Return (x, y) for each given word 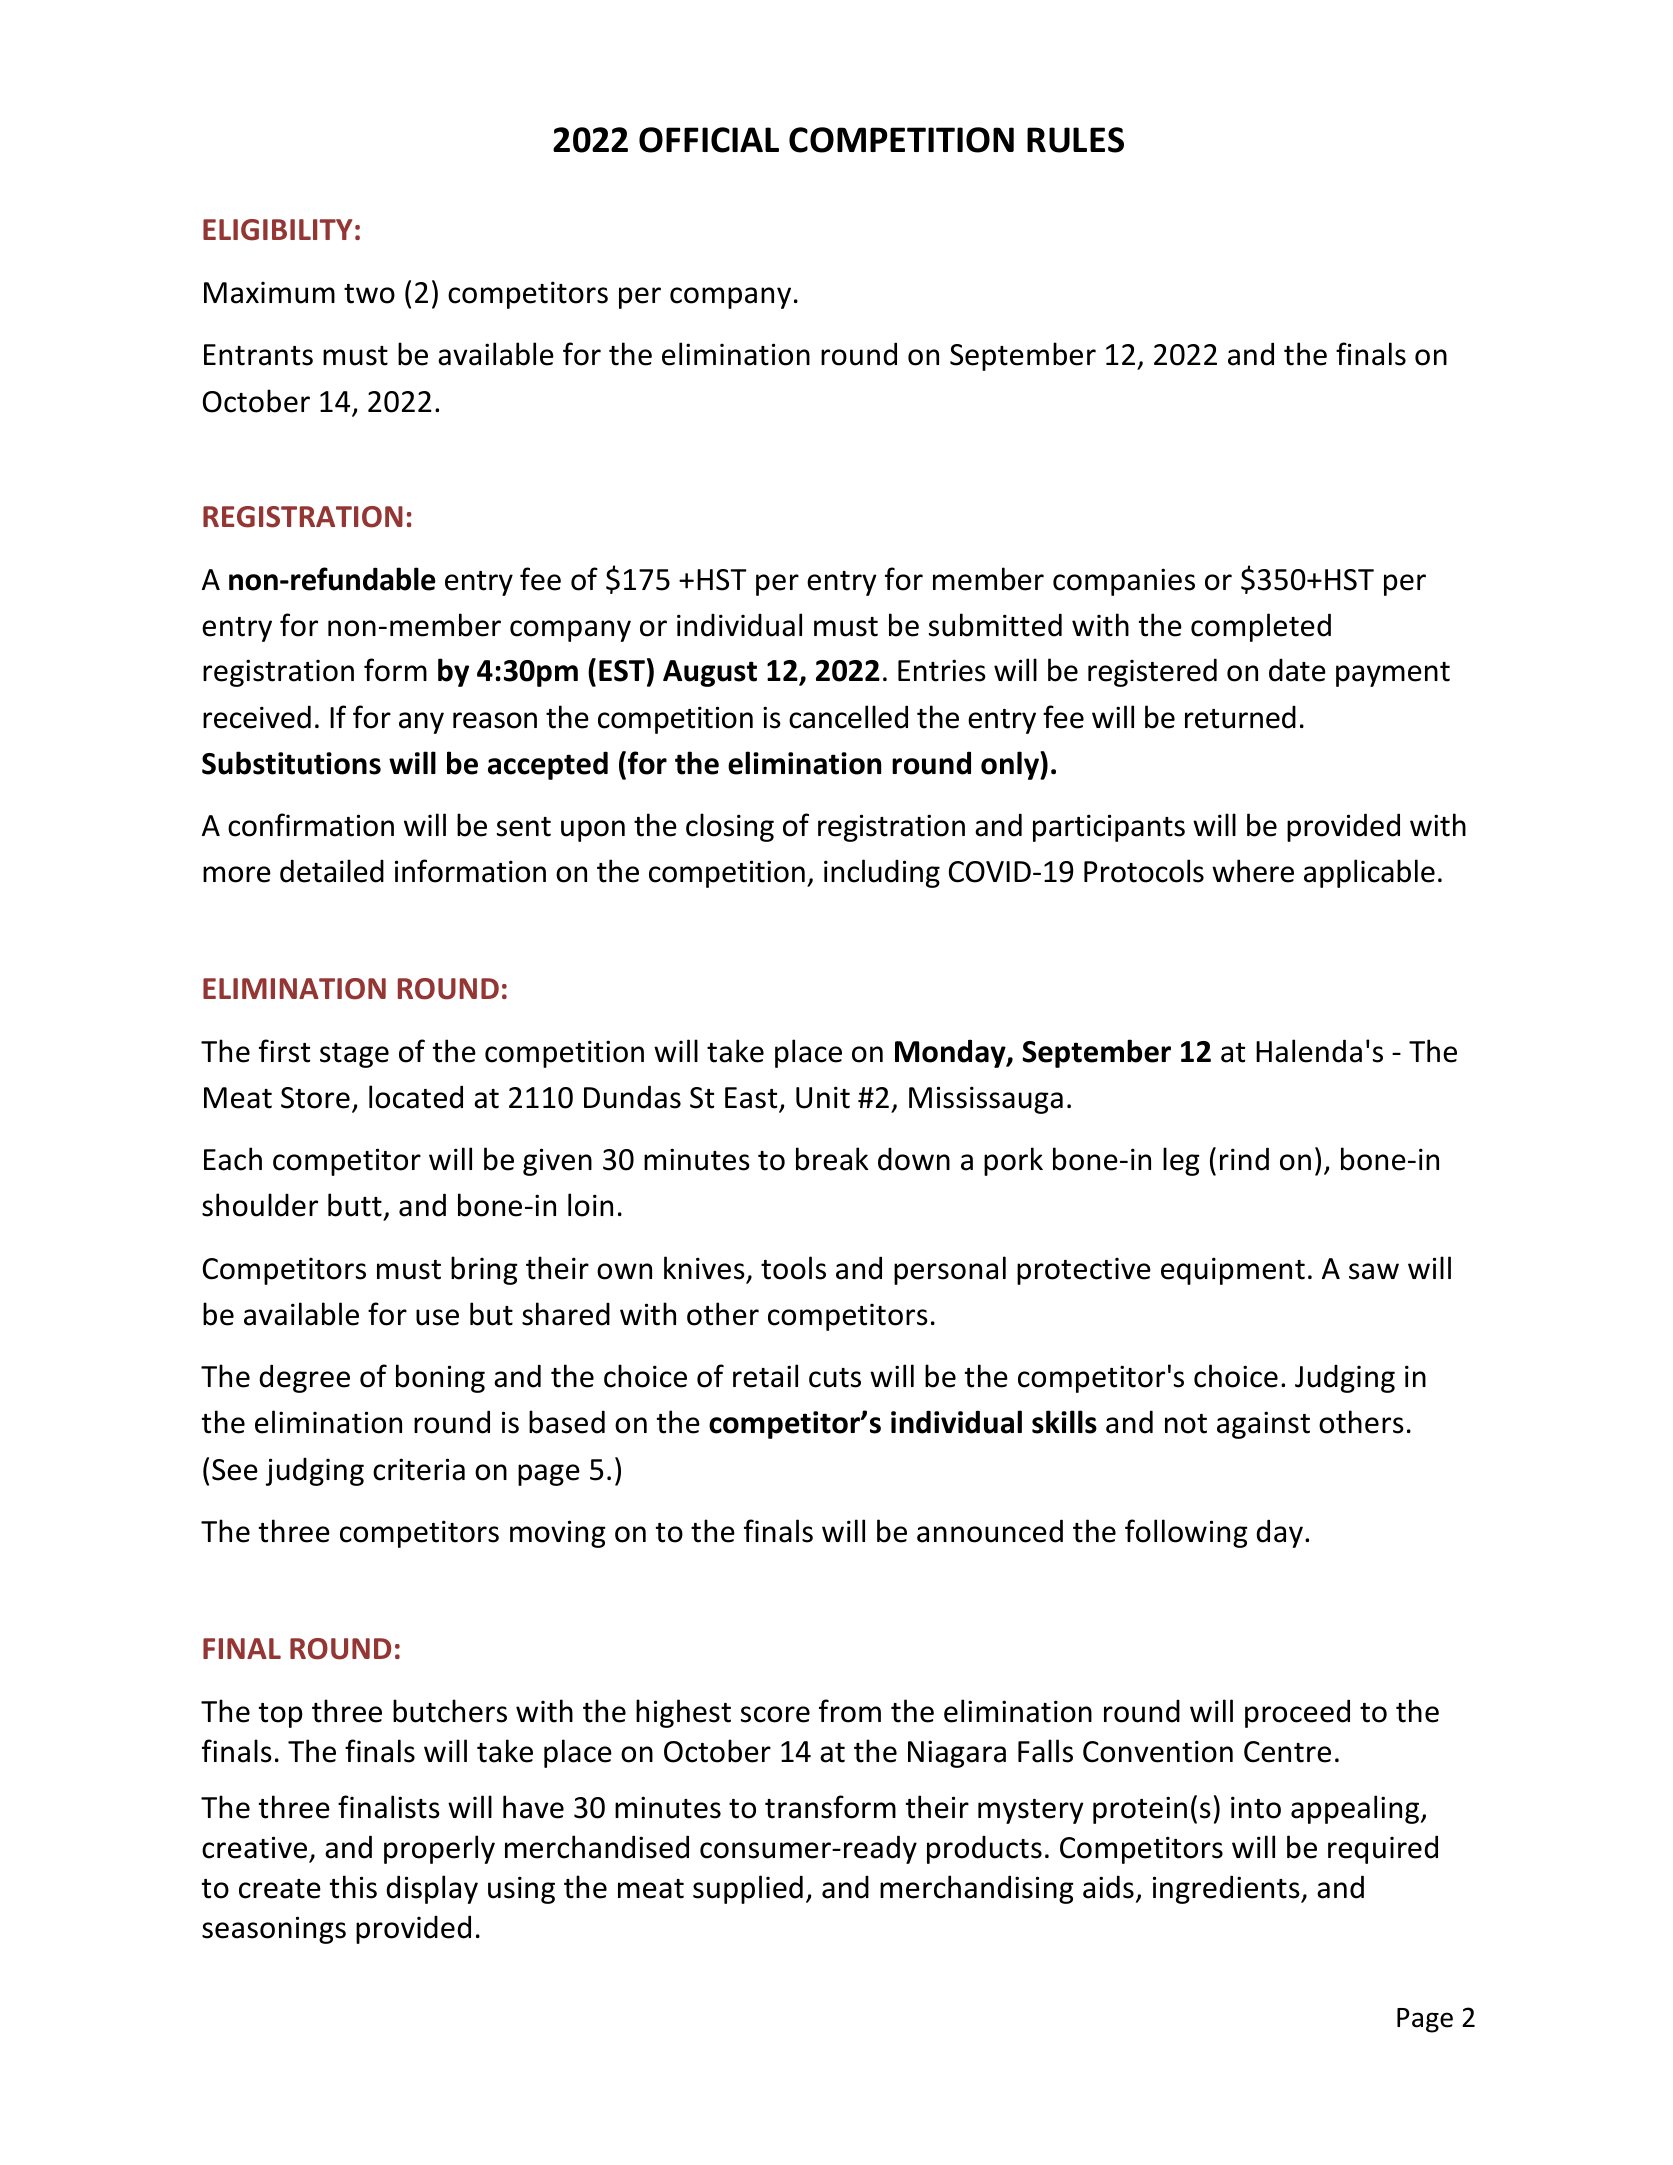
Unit (823, 1097)
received (257, 717)
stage (354, 1055)
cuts (835, 1378)
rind (1244, 1159)
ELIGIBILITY (277, 230)
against (1263, 1425)
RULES (1075, 140)
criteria (419, 1469)
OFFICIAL (709, 140)
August (710, 673)
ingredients (1227, 1889)
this (353, 1887)
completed (1261, 627)
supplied (748, 1889)
